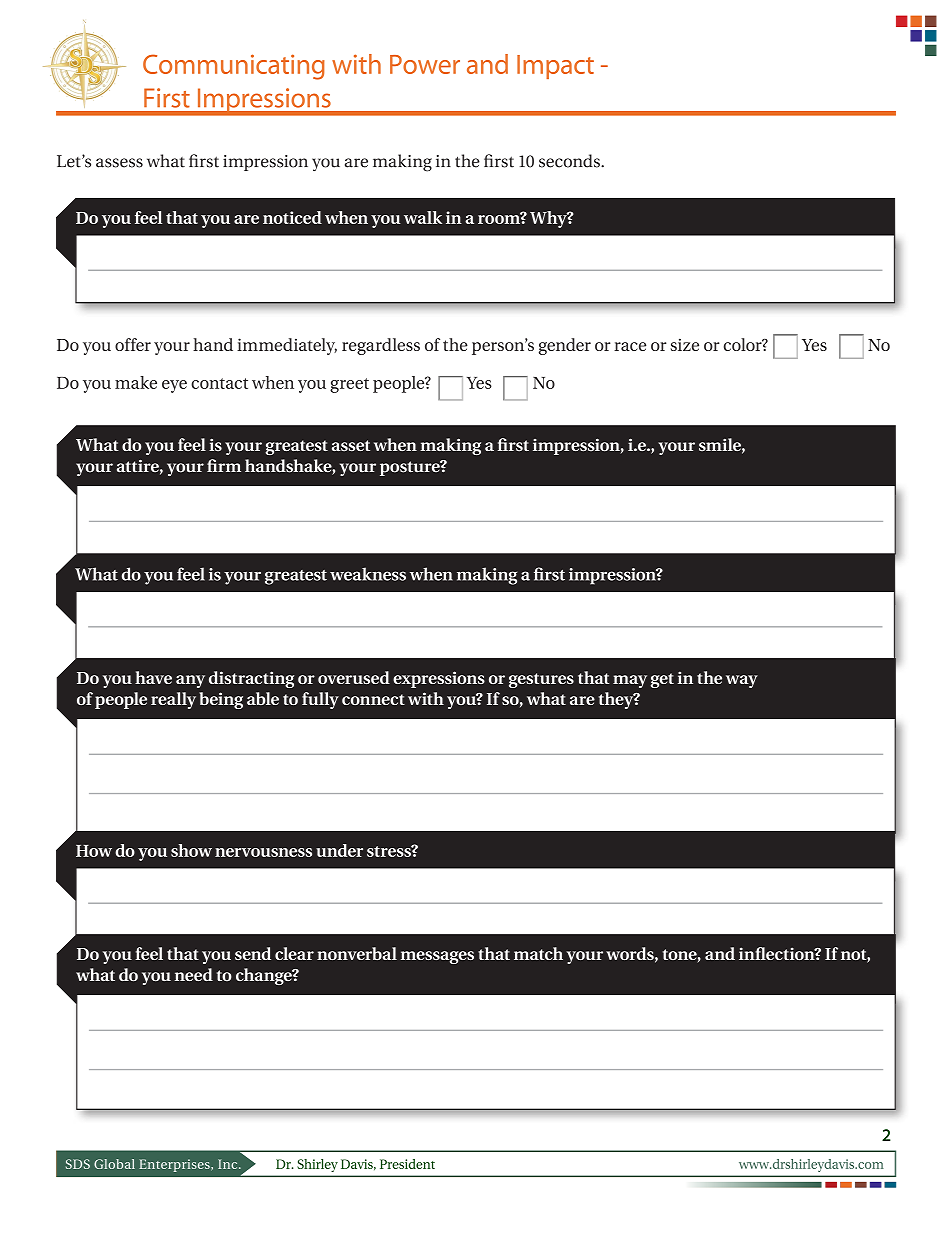 This screenshot has width=952, height=1233. Describe the element at coordinates (114, 1164) in the screenshot. I see `Global` at that location.
